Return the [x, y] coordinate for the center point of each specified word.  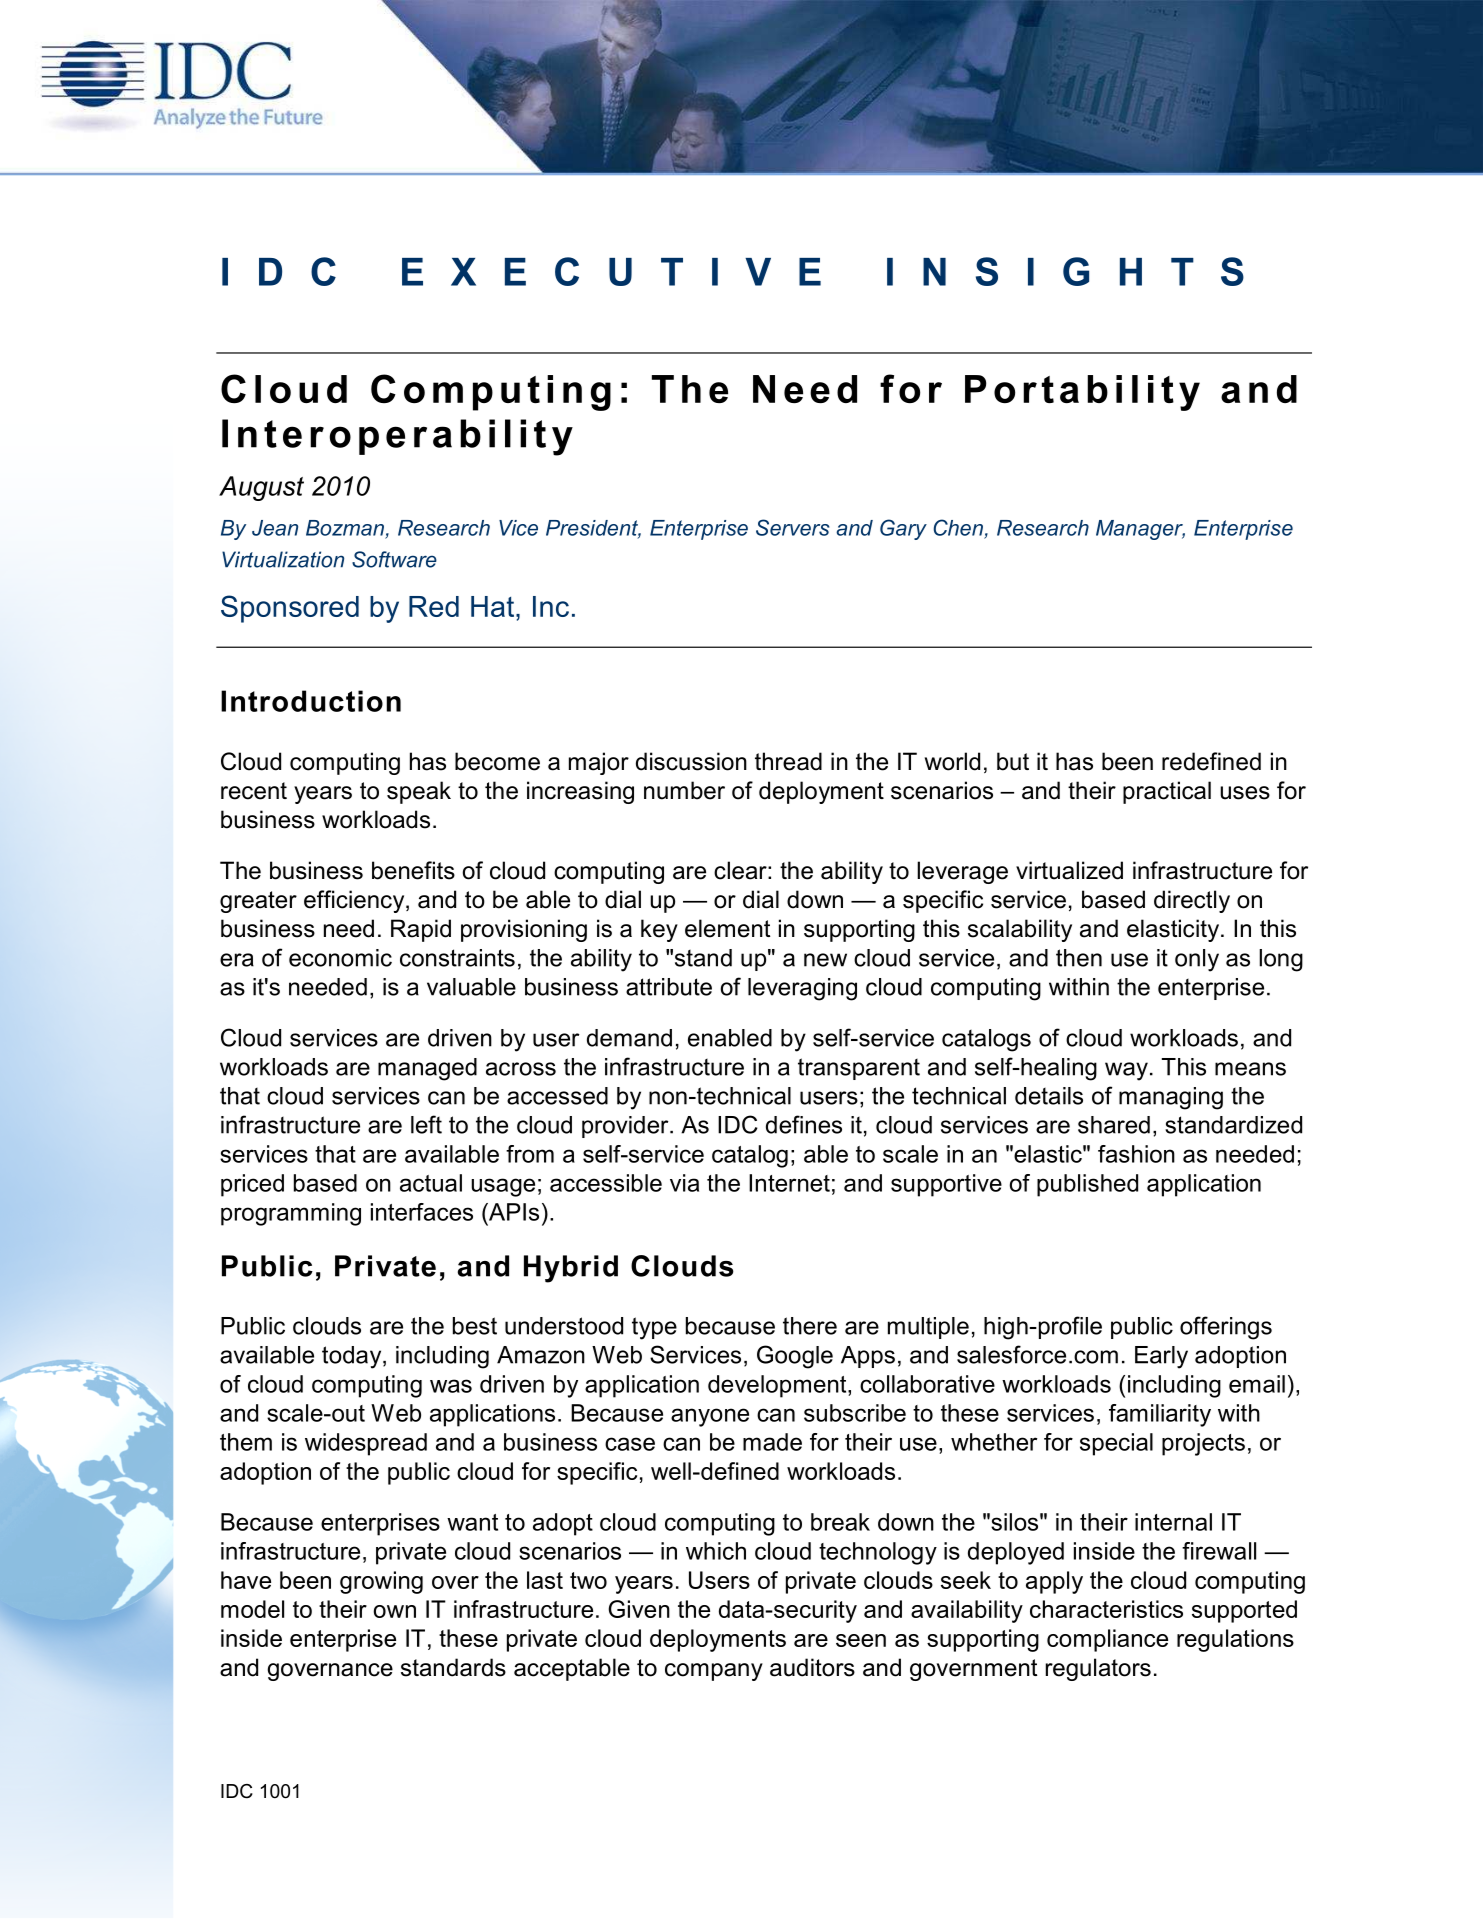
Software [394, 559]
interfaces [422, 1212]
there [810, 1326]
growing [381, 1582]
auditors [812, 1667]
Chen [958, 527]
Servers [793, 527]
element [727, 928]
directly [1192, 901]
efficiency [355, 901]
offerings [1226, 1328]
